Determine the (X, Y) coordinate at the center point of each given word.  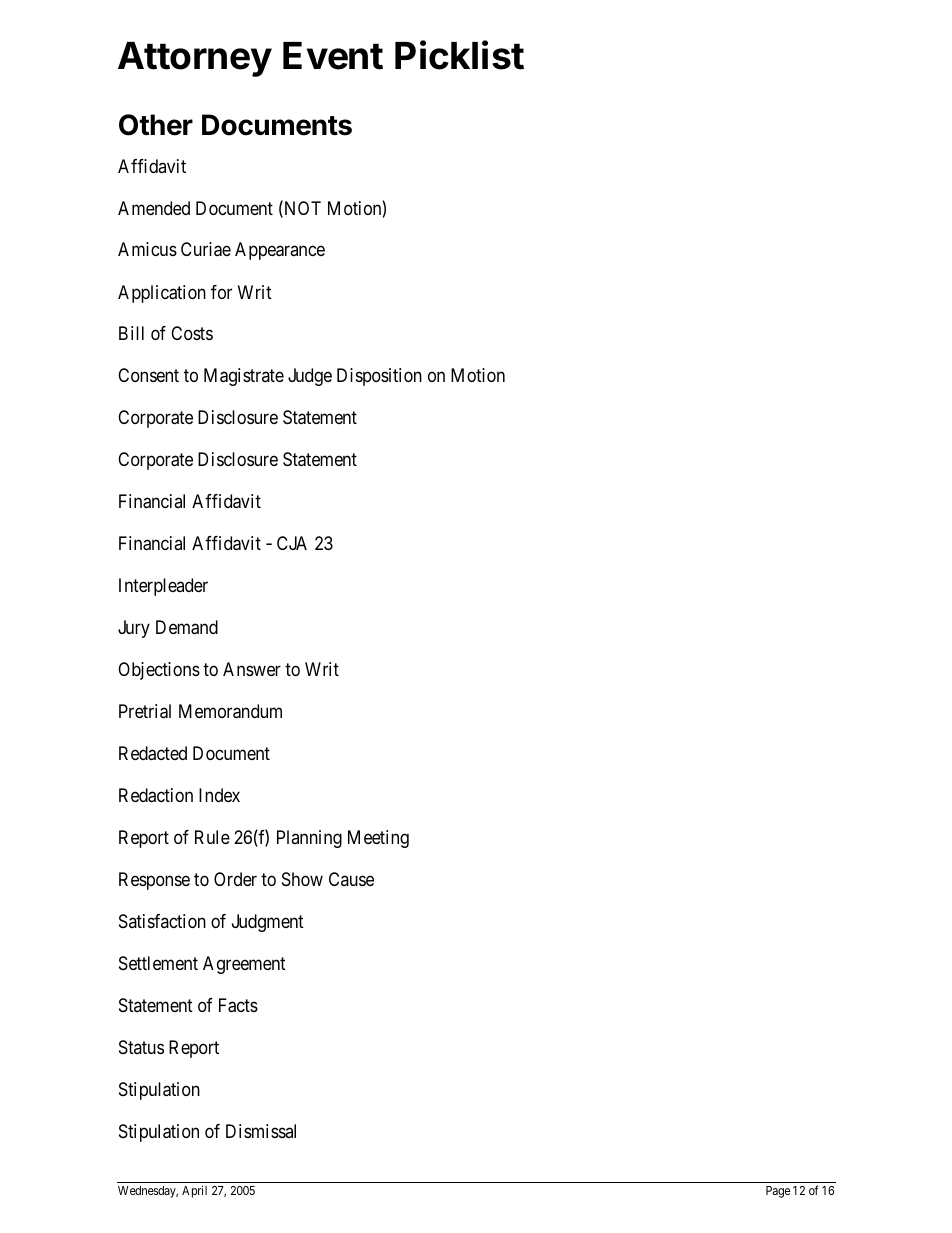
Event (333, 56)
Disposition (379, 377)
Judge (310, 377)
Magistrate (244, 377)
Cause (351, 879)
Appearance (280, 251)
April (194, 1191)
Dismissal (261, 1131)
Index (219, 795)
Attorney (195, 59)
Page (778, 1192)
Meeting (378, 839)
